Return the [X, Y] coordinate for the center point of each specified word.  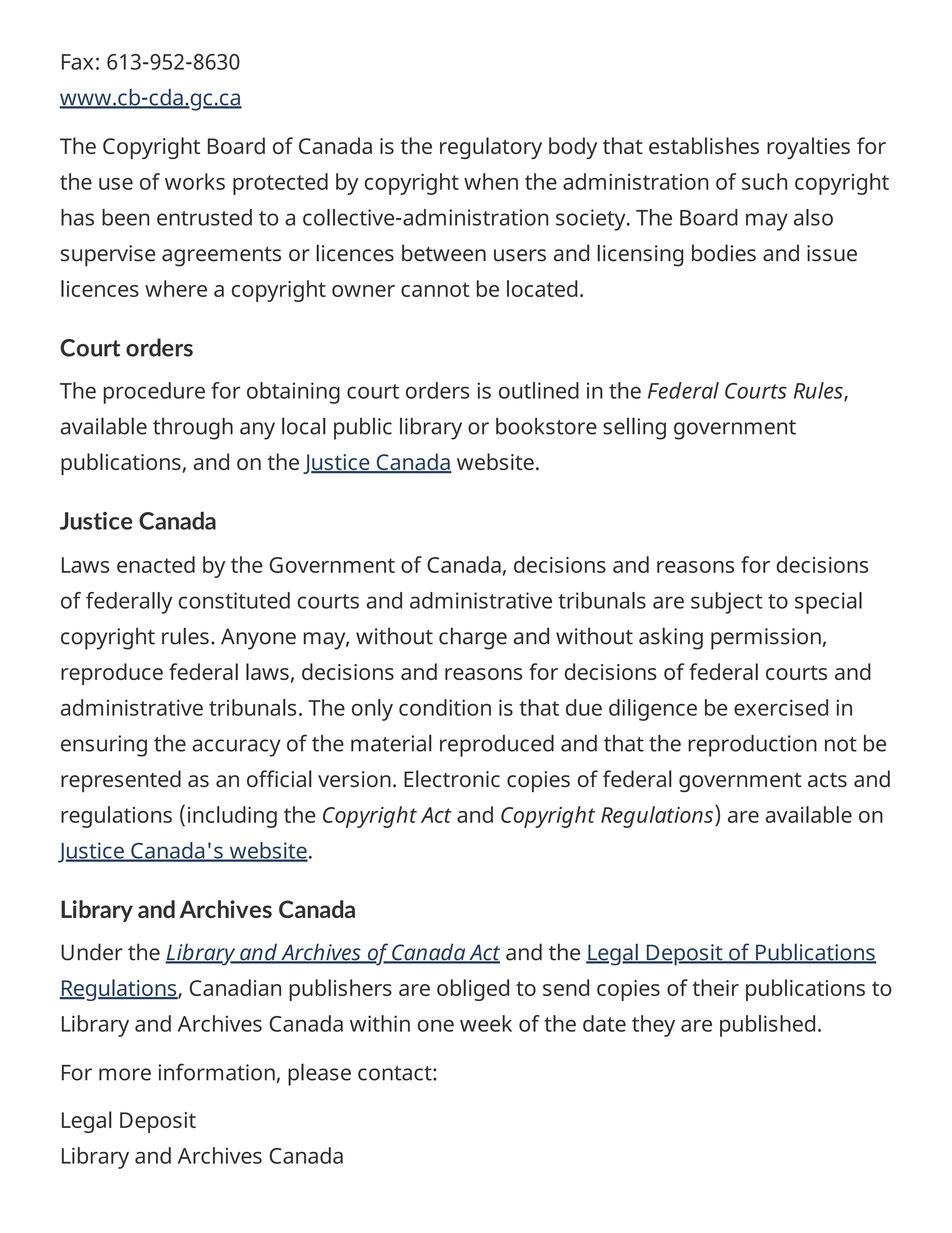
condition [445, 707]
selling [634, 428]
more [125, 1074]
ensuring [104, 746]
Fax [77, 62]
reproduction [752, 746]
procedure [154, 393]
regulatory [491, 148]
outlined [539, 390]
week [486, 1023]
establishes [704, 145]
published [767, 1026]
